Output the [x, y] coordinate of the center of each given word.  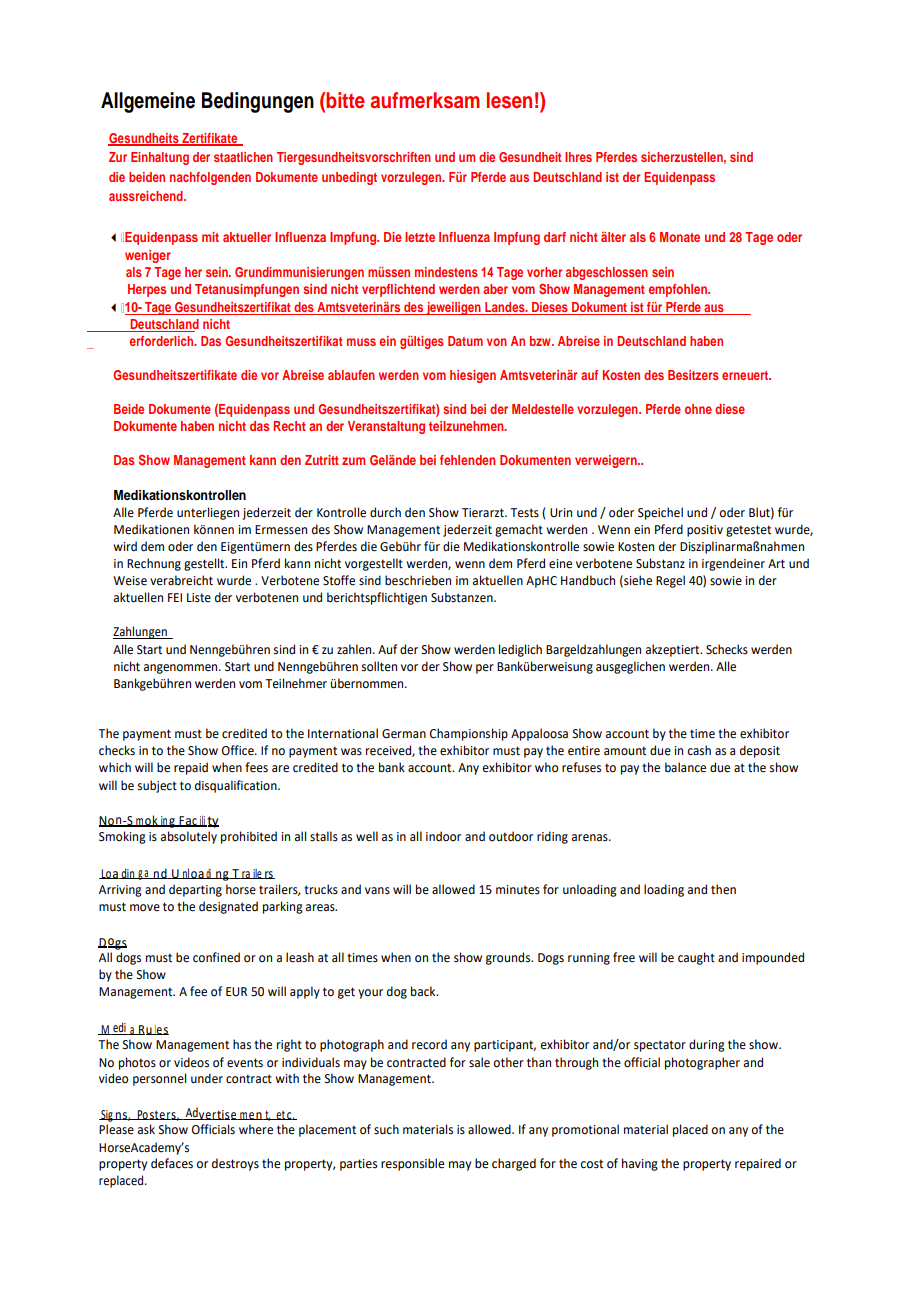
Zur [118, 157]
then [723, 889]
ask [146, 1129]
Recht [289, 426]
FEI [175, 597]
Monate [680, 237]
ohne [698, 409]
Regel [670, 581]
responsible [412, 1164]
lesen [509, 100]
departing [195, 890]
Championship [469, 734]
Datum [465, 341]
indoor [443, 836]
